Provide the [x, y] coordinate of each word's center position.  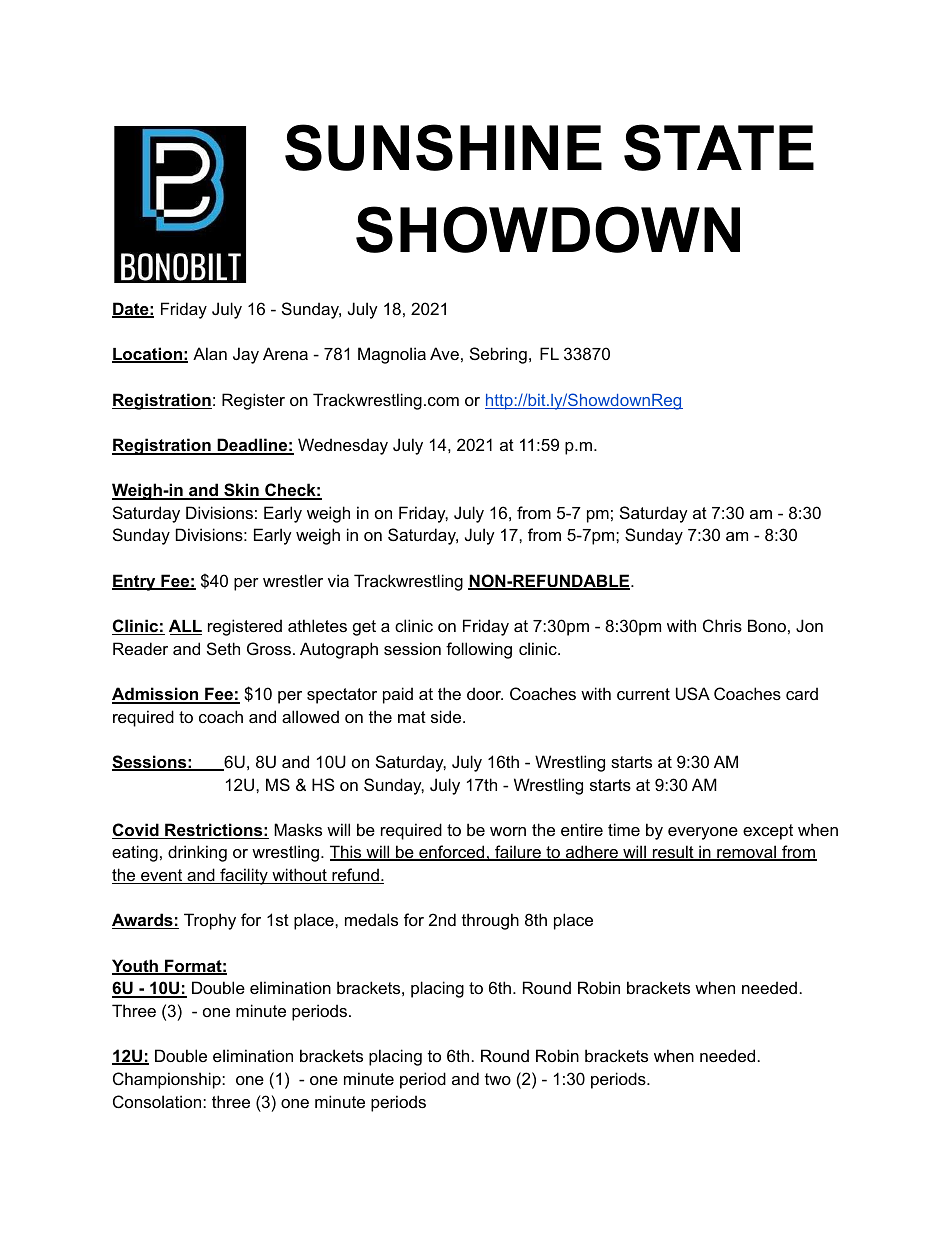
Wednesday [343, 446]
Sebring [498, 355]
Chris [722, 625]
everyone [703, 833]
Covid [136, 831]
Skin [241, 491]
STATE [719, 147]
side [447, 716]
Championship [168, 1080]
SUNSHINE [443, 147]
